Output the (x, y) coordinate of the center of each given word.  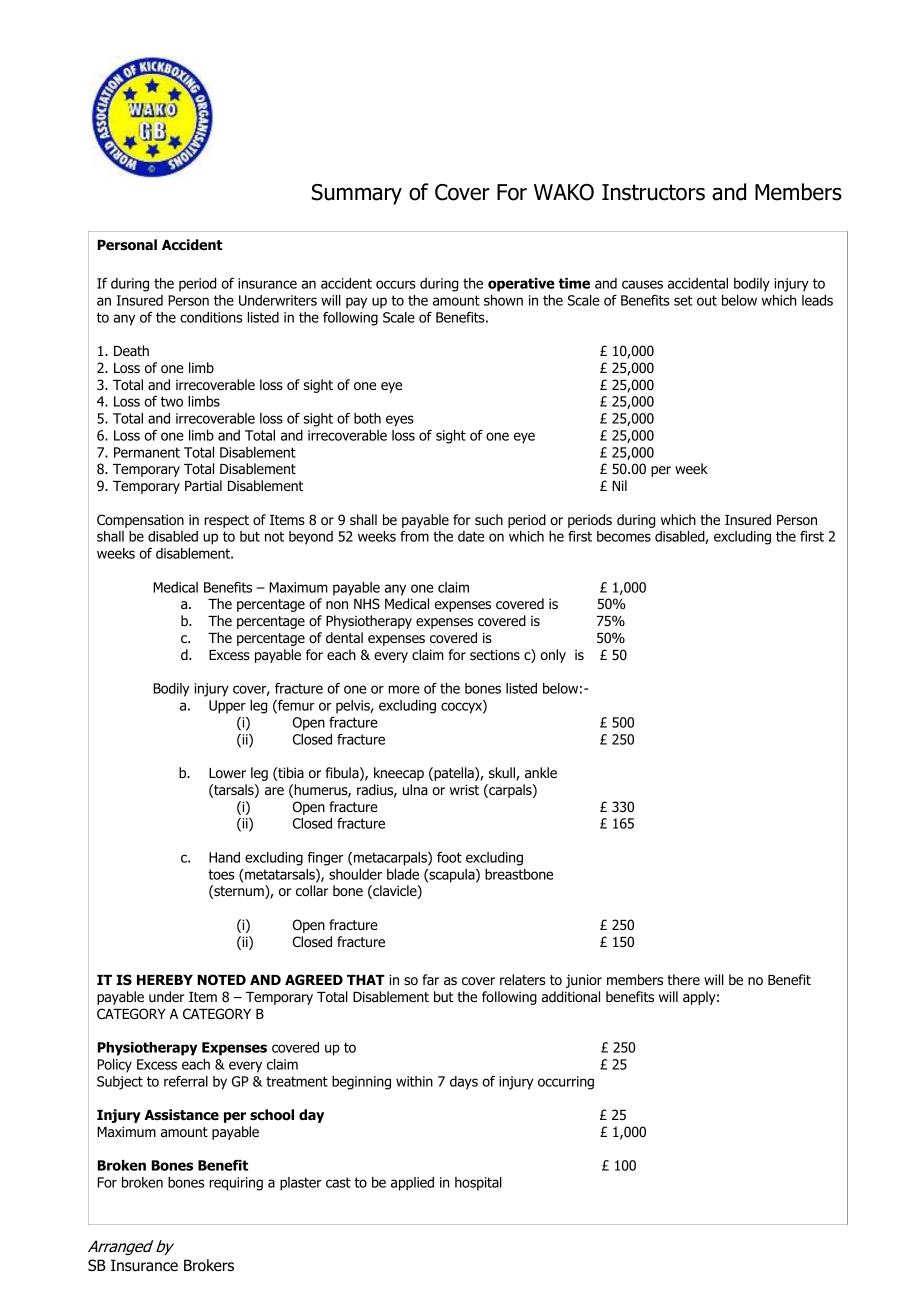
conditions (211, 317)
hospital (478, 1184)
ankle (541, 772)
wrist (464, 789)
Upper (227, 707)
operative (521, 285)
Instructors (653, 192)
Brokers (209, 1265)
